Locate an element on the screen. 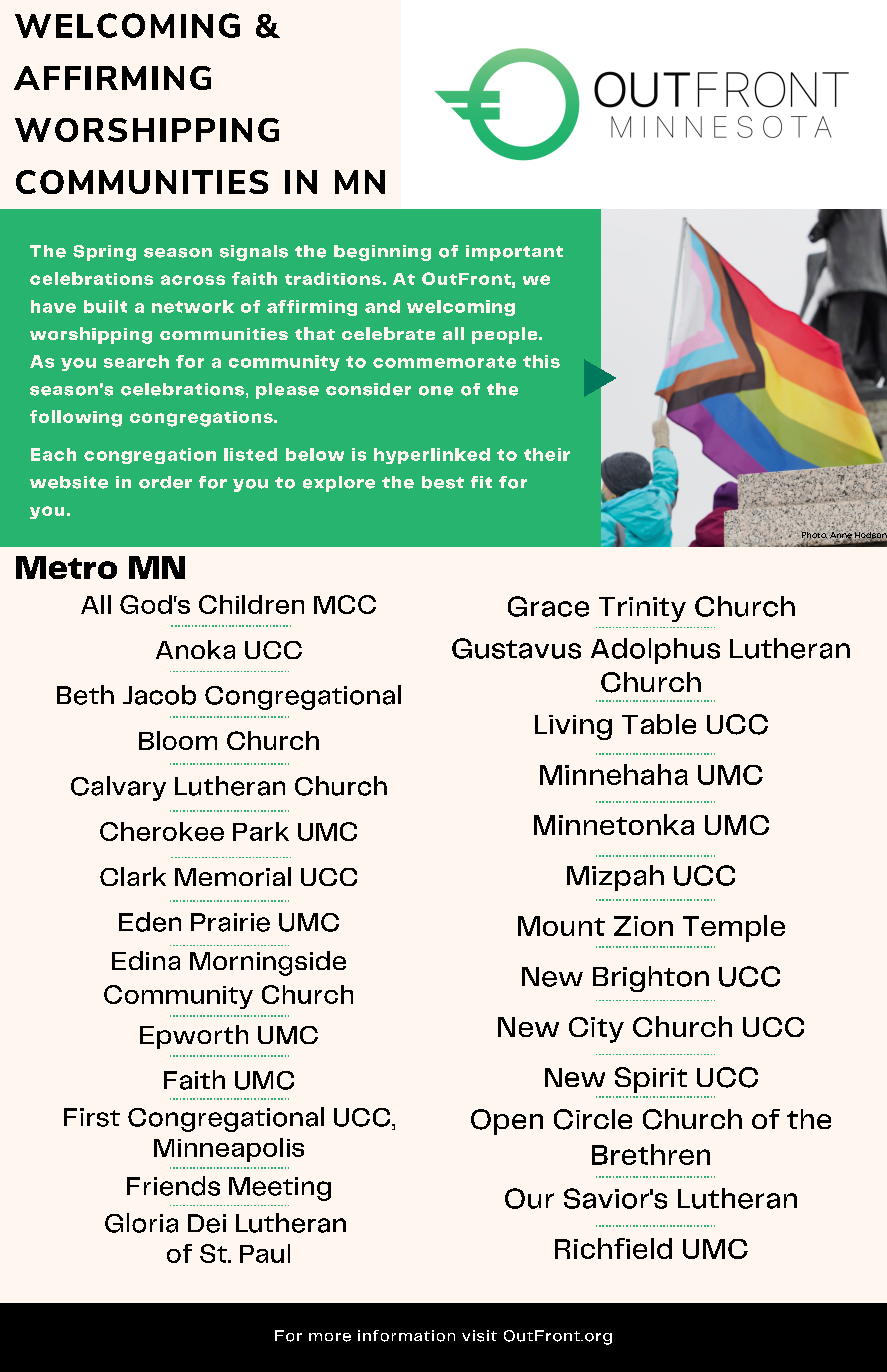  Temple is located at coordinates (734, 928).
